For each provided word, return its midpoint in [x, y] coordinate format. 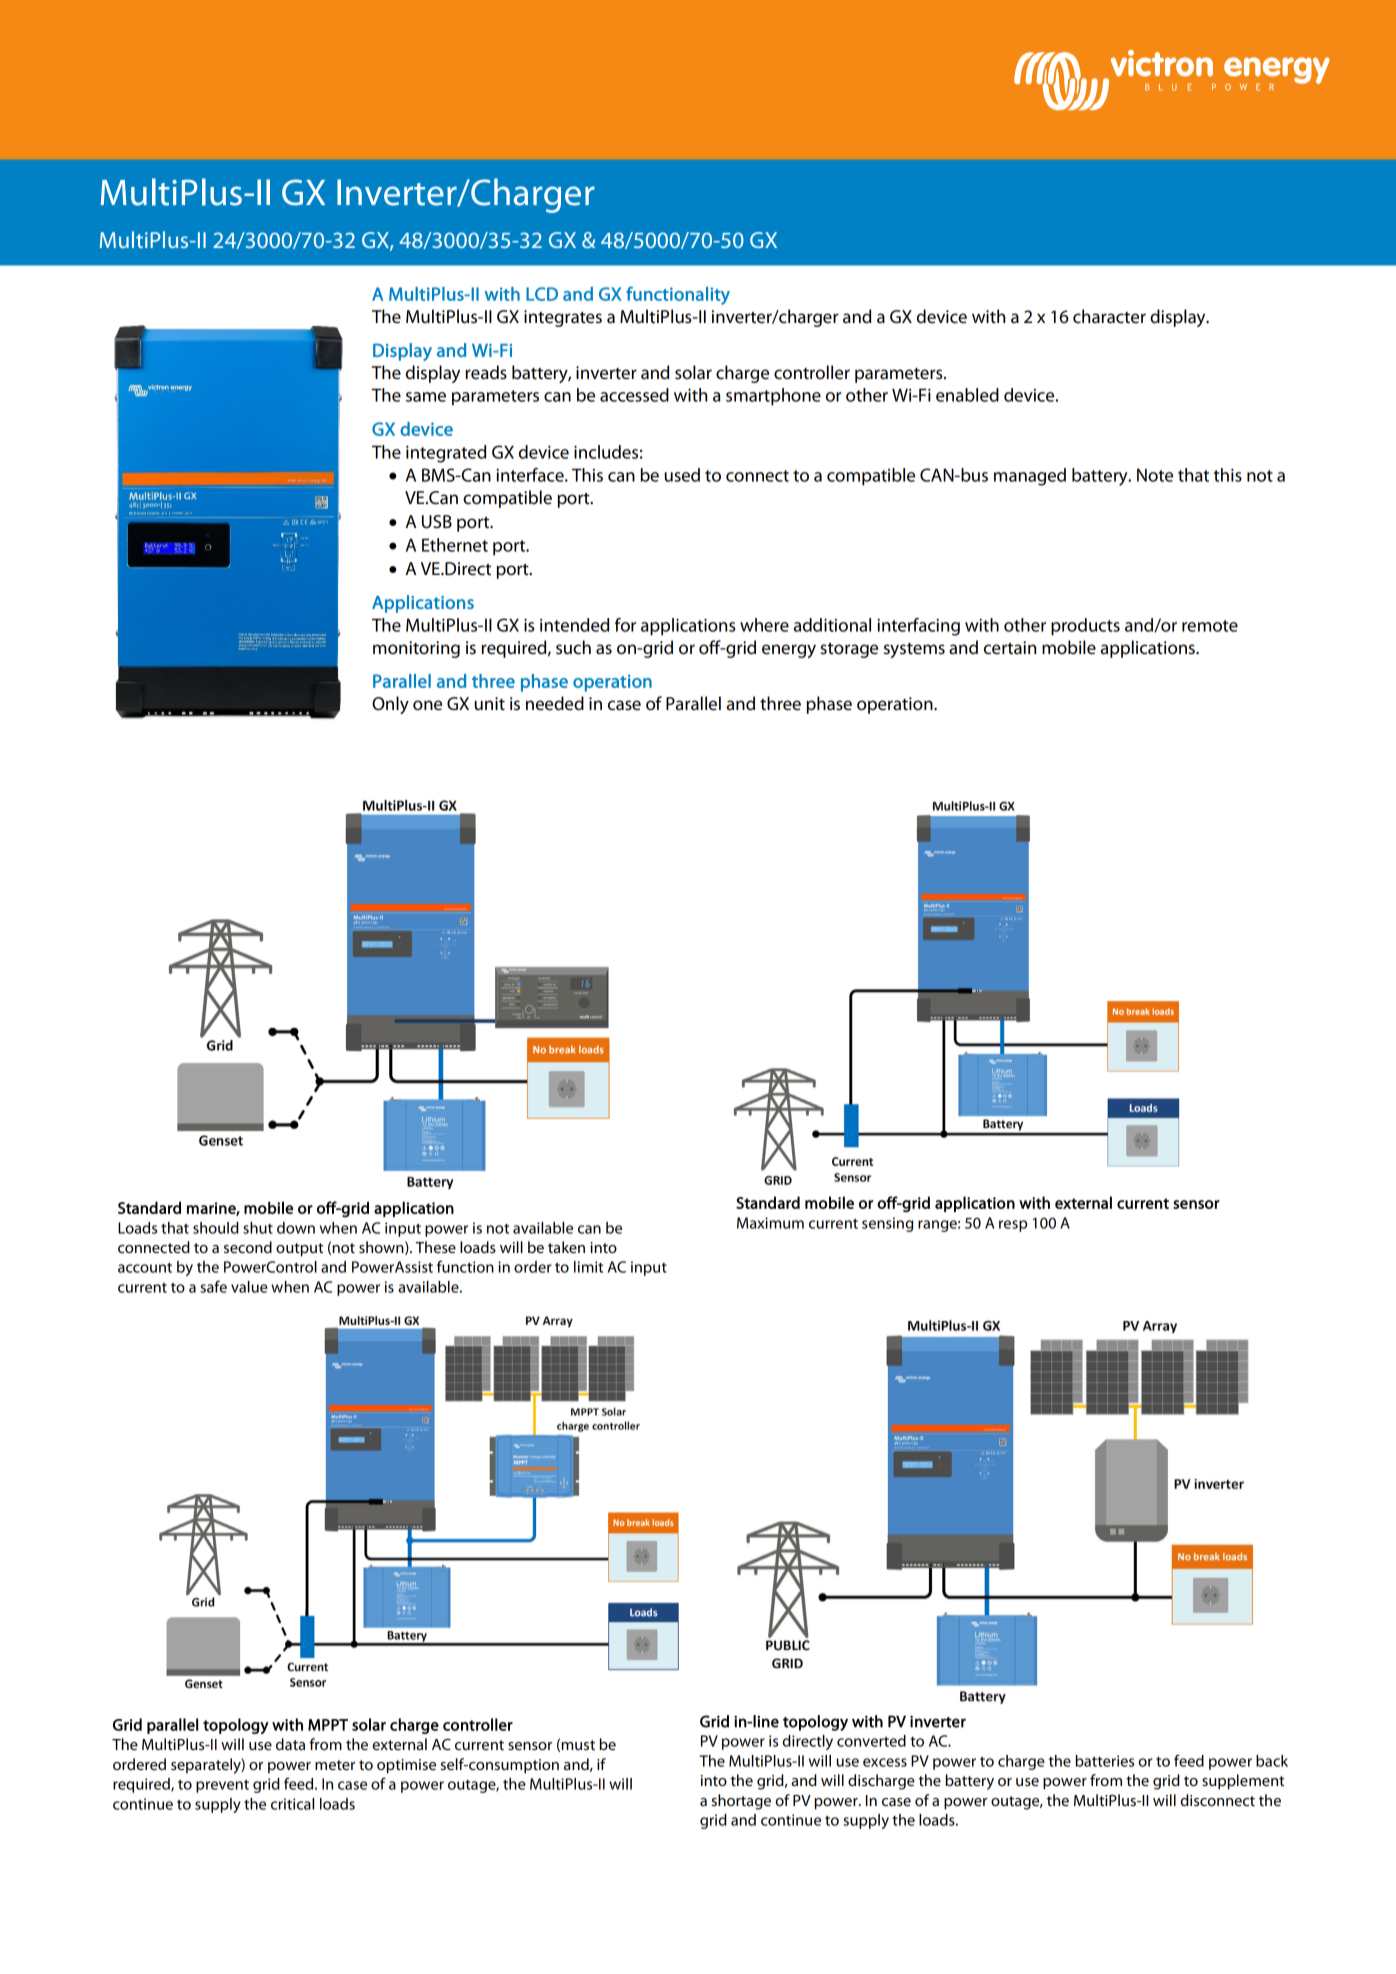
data [290, 1744]
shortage [741, 1802]
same [426, 397]
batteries [1105, 1761]
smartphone [773, 397]
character [1109, 316]
